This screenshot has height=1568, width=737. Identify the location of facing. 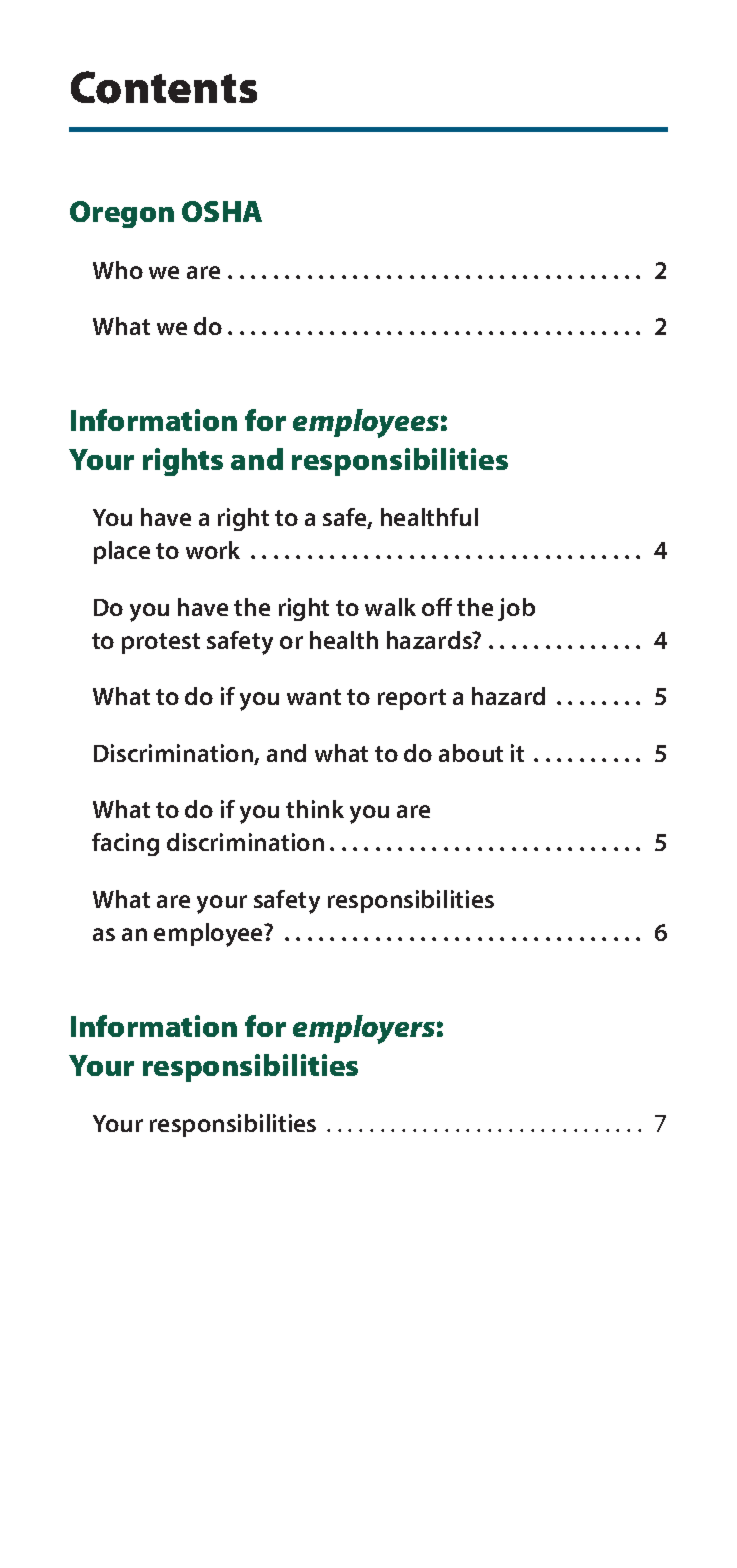
(125, 844).
